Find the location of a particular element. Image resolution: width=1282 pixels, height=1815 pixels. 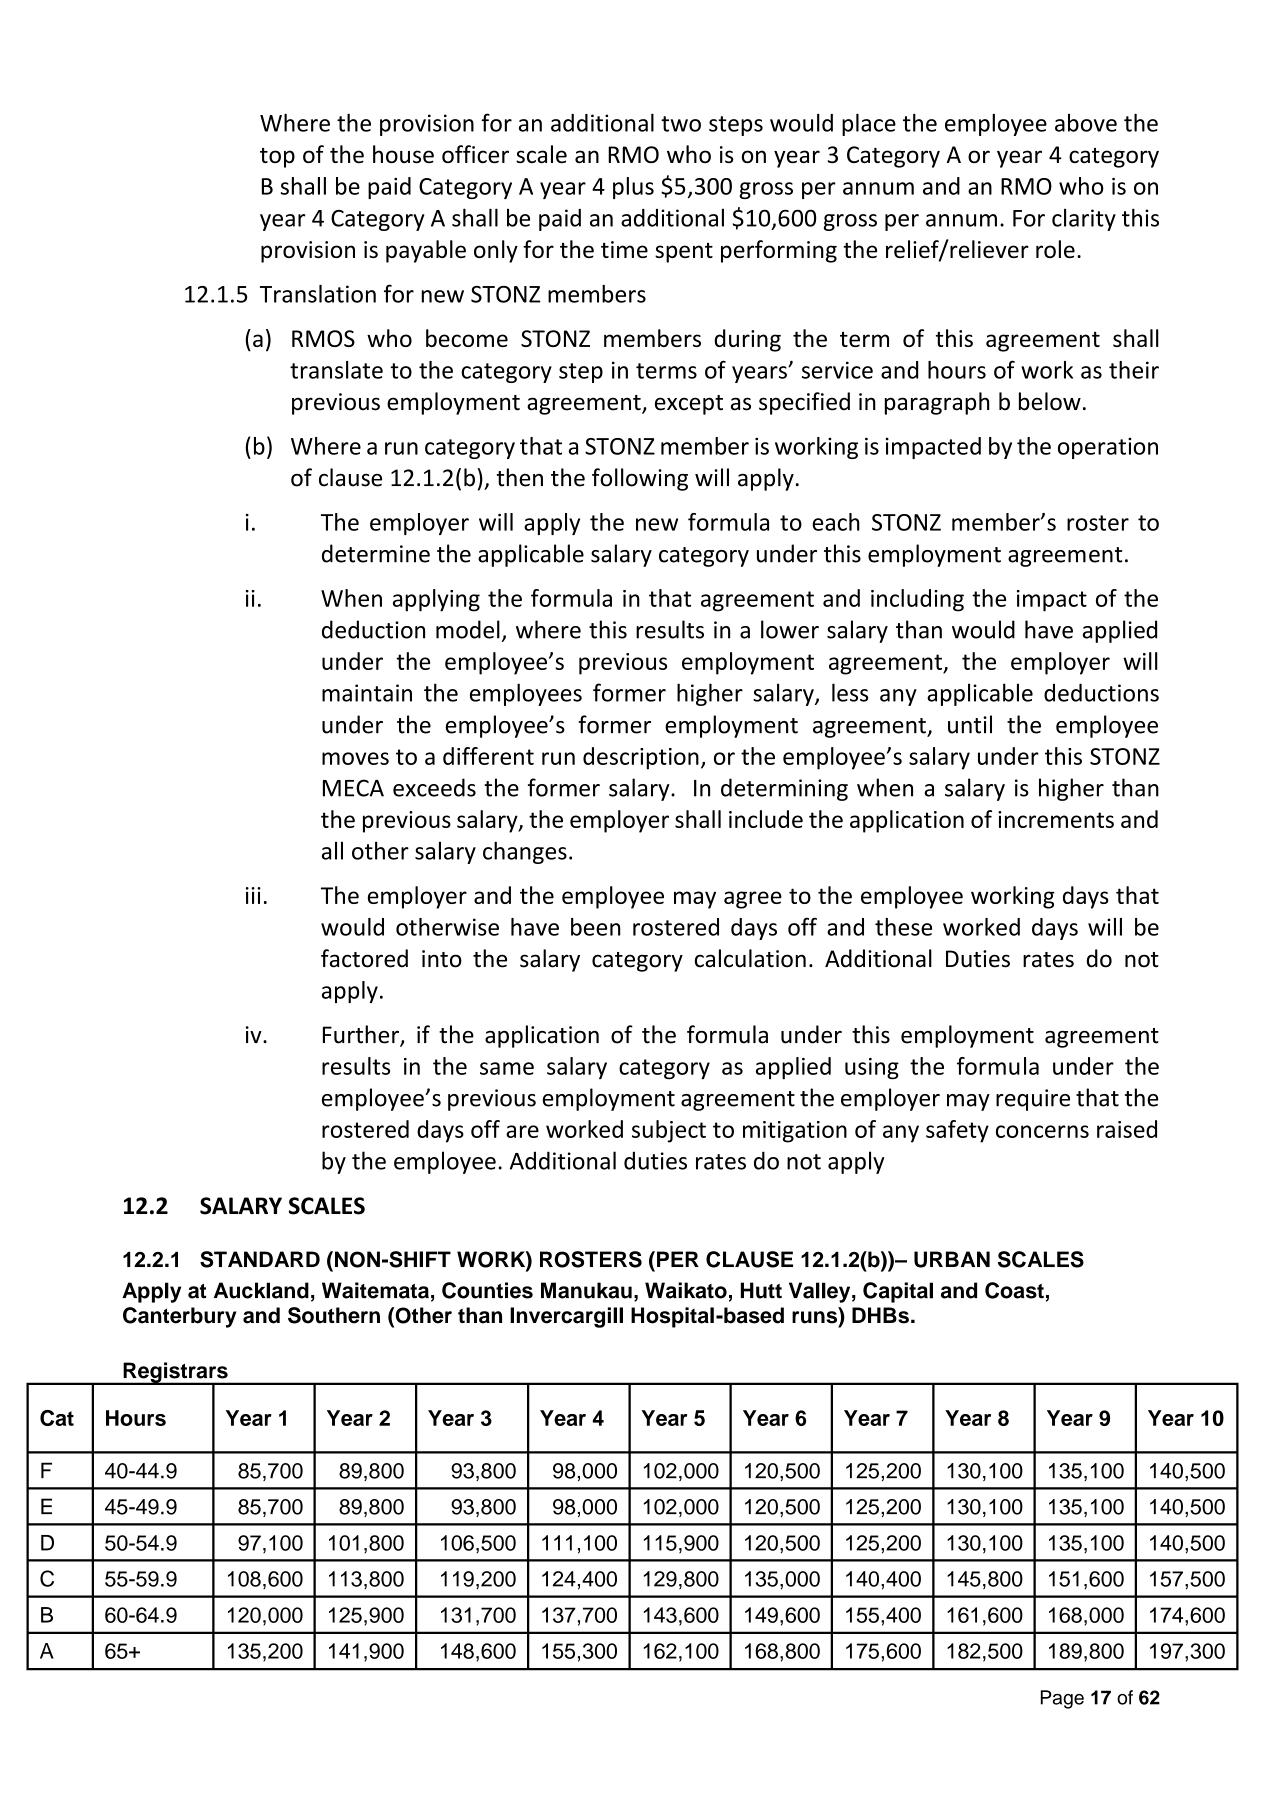

Registrars is located at coordinates (175, 1373).
